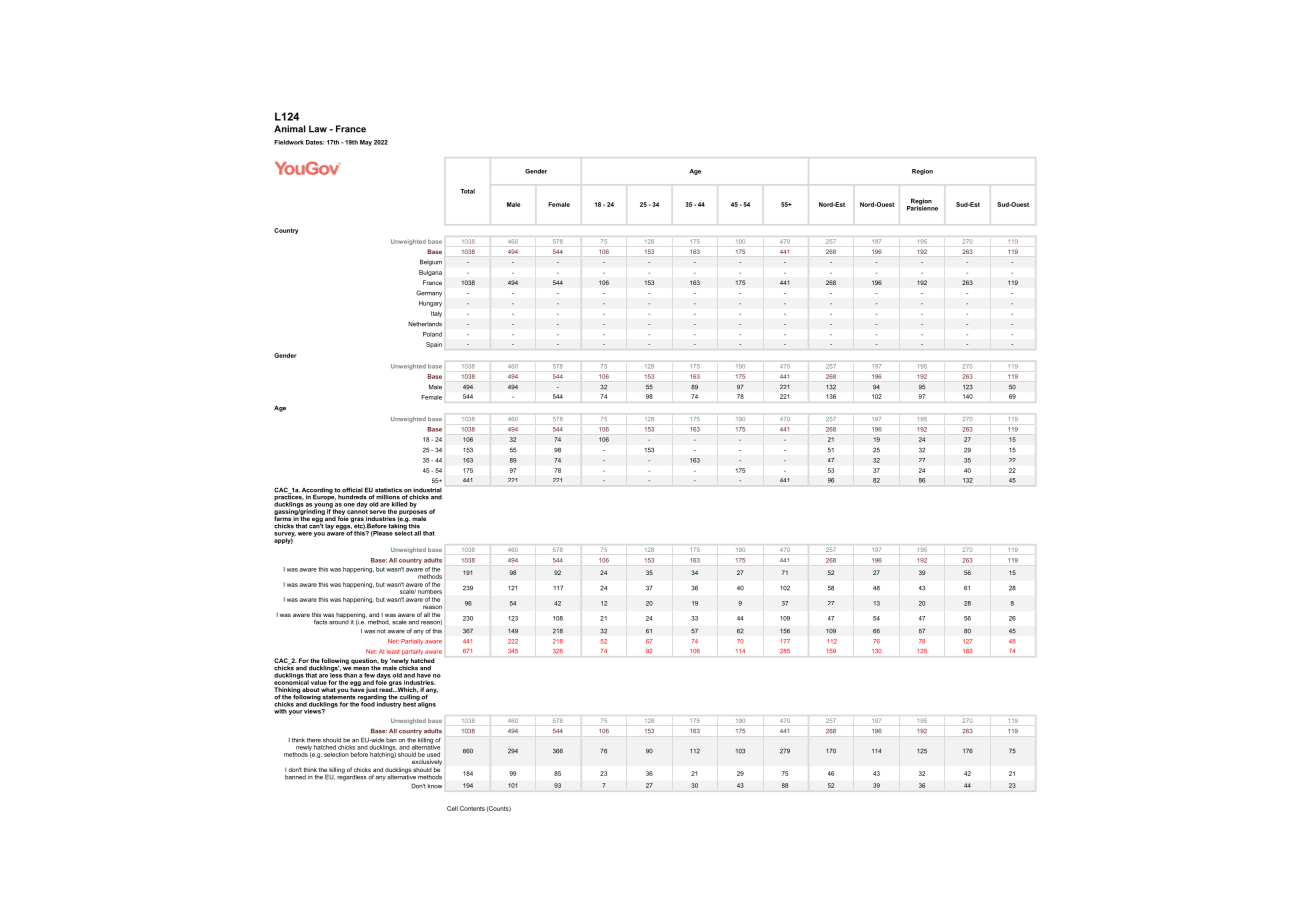 This screenshot has height=924, width=1308. What do you see at coordinates (296, 712) in the screenshot?
I see `your` at bounding box center [296, 712].
